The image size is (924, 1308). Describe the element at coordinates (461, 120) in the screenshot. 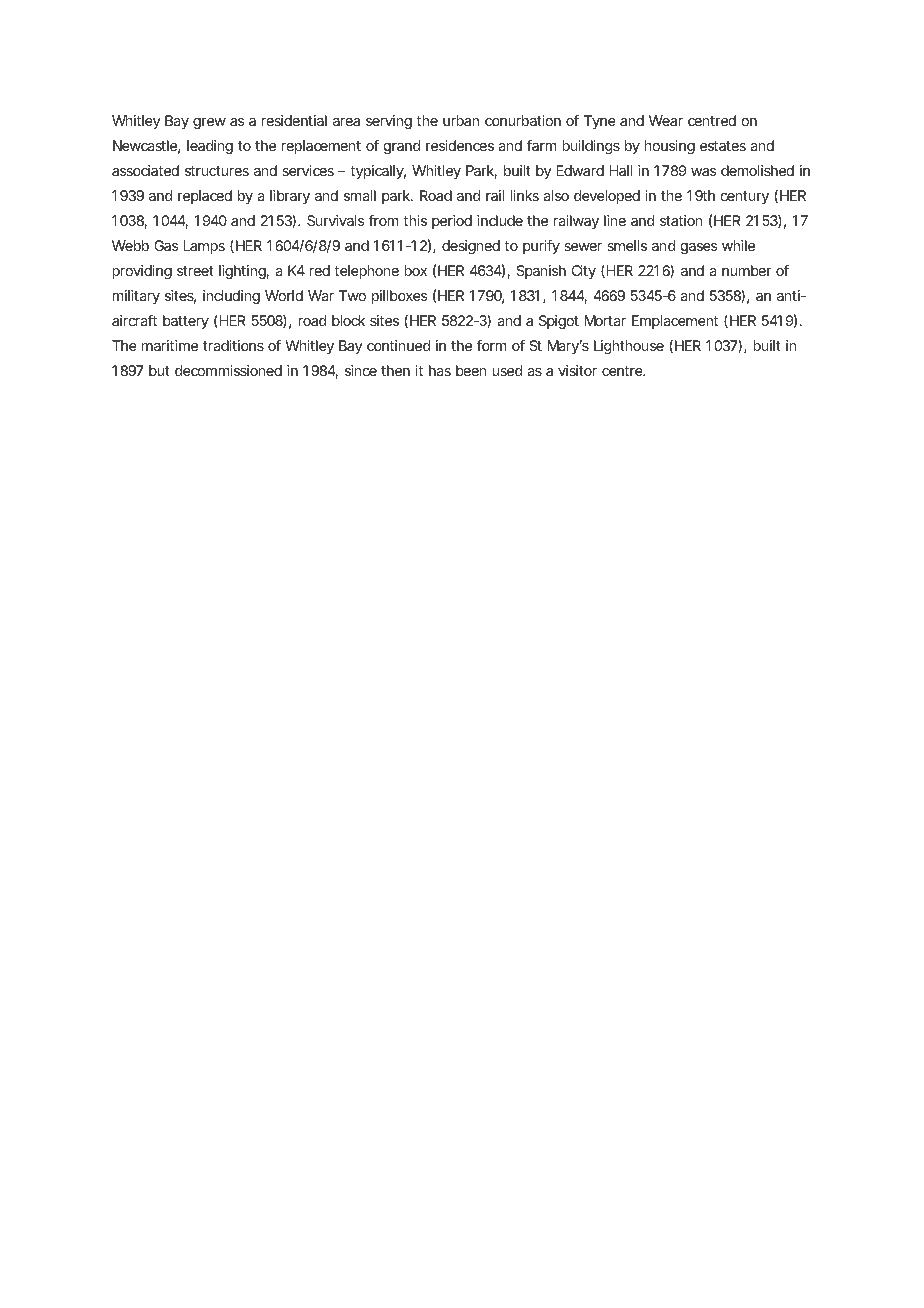

I see `urban` at that location.
